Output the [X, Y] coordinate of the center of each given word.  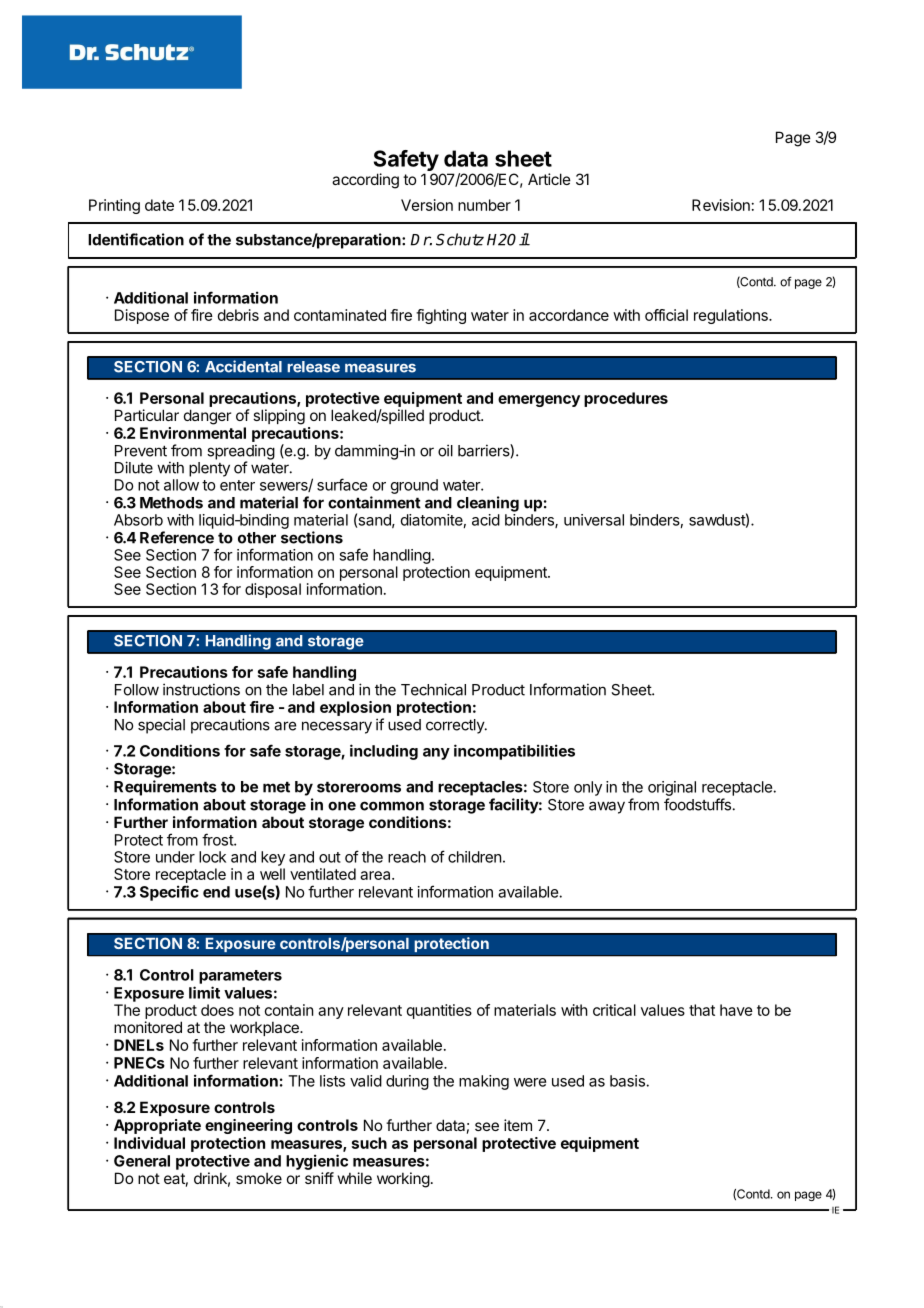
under [175, 857]
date [159, 205]
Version [427, 205]
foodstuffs [697, 804]
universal [594, 520]
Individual [149, 1143]
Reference [177, 537]
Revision [721, 205]
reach [407, 857]
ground [414, 486]
